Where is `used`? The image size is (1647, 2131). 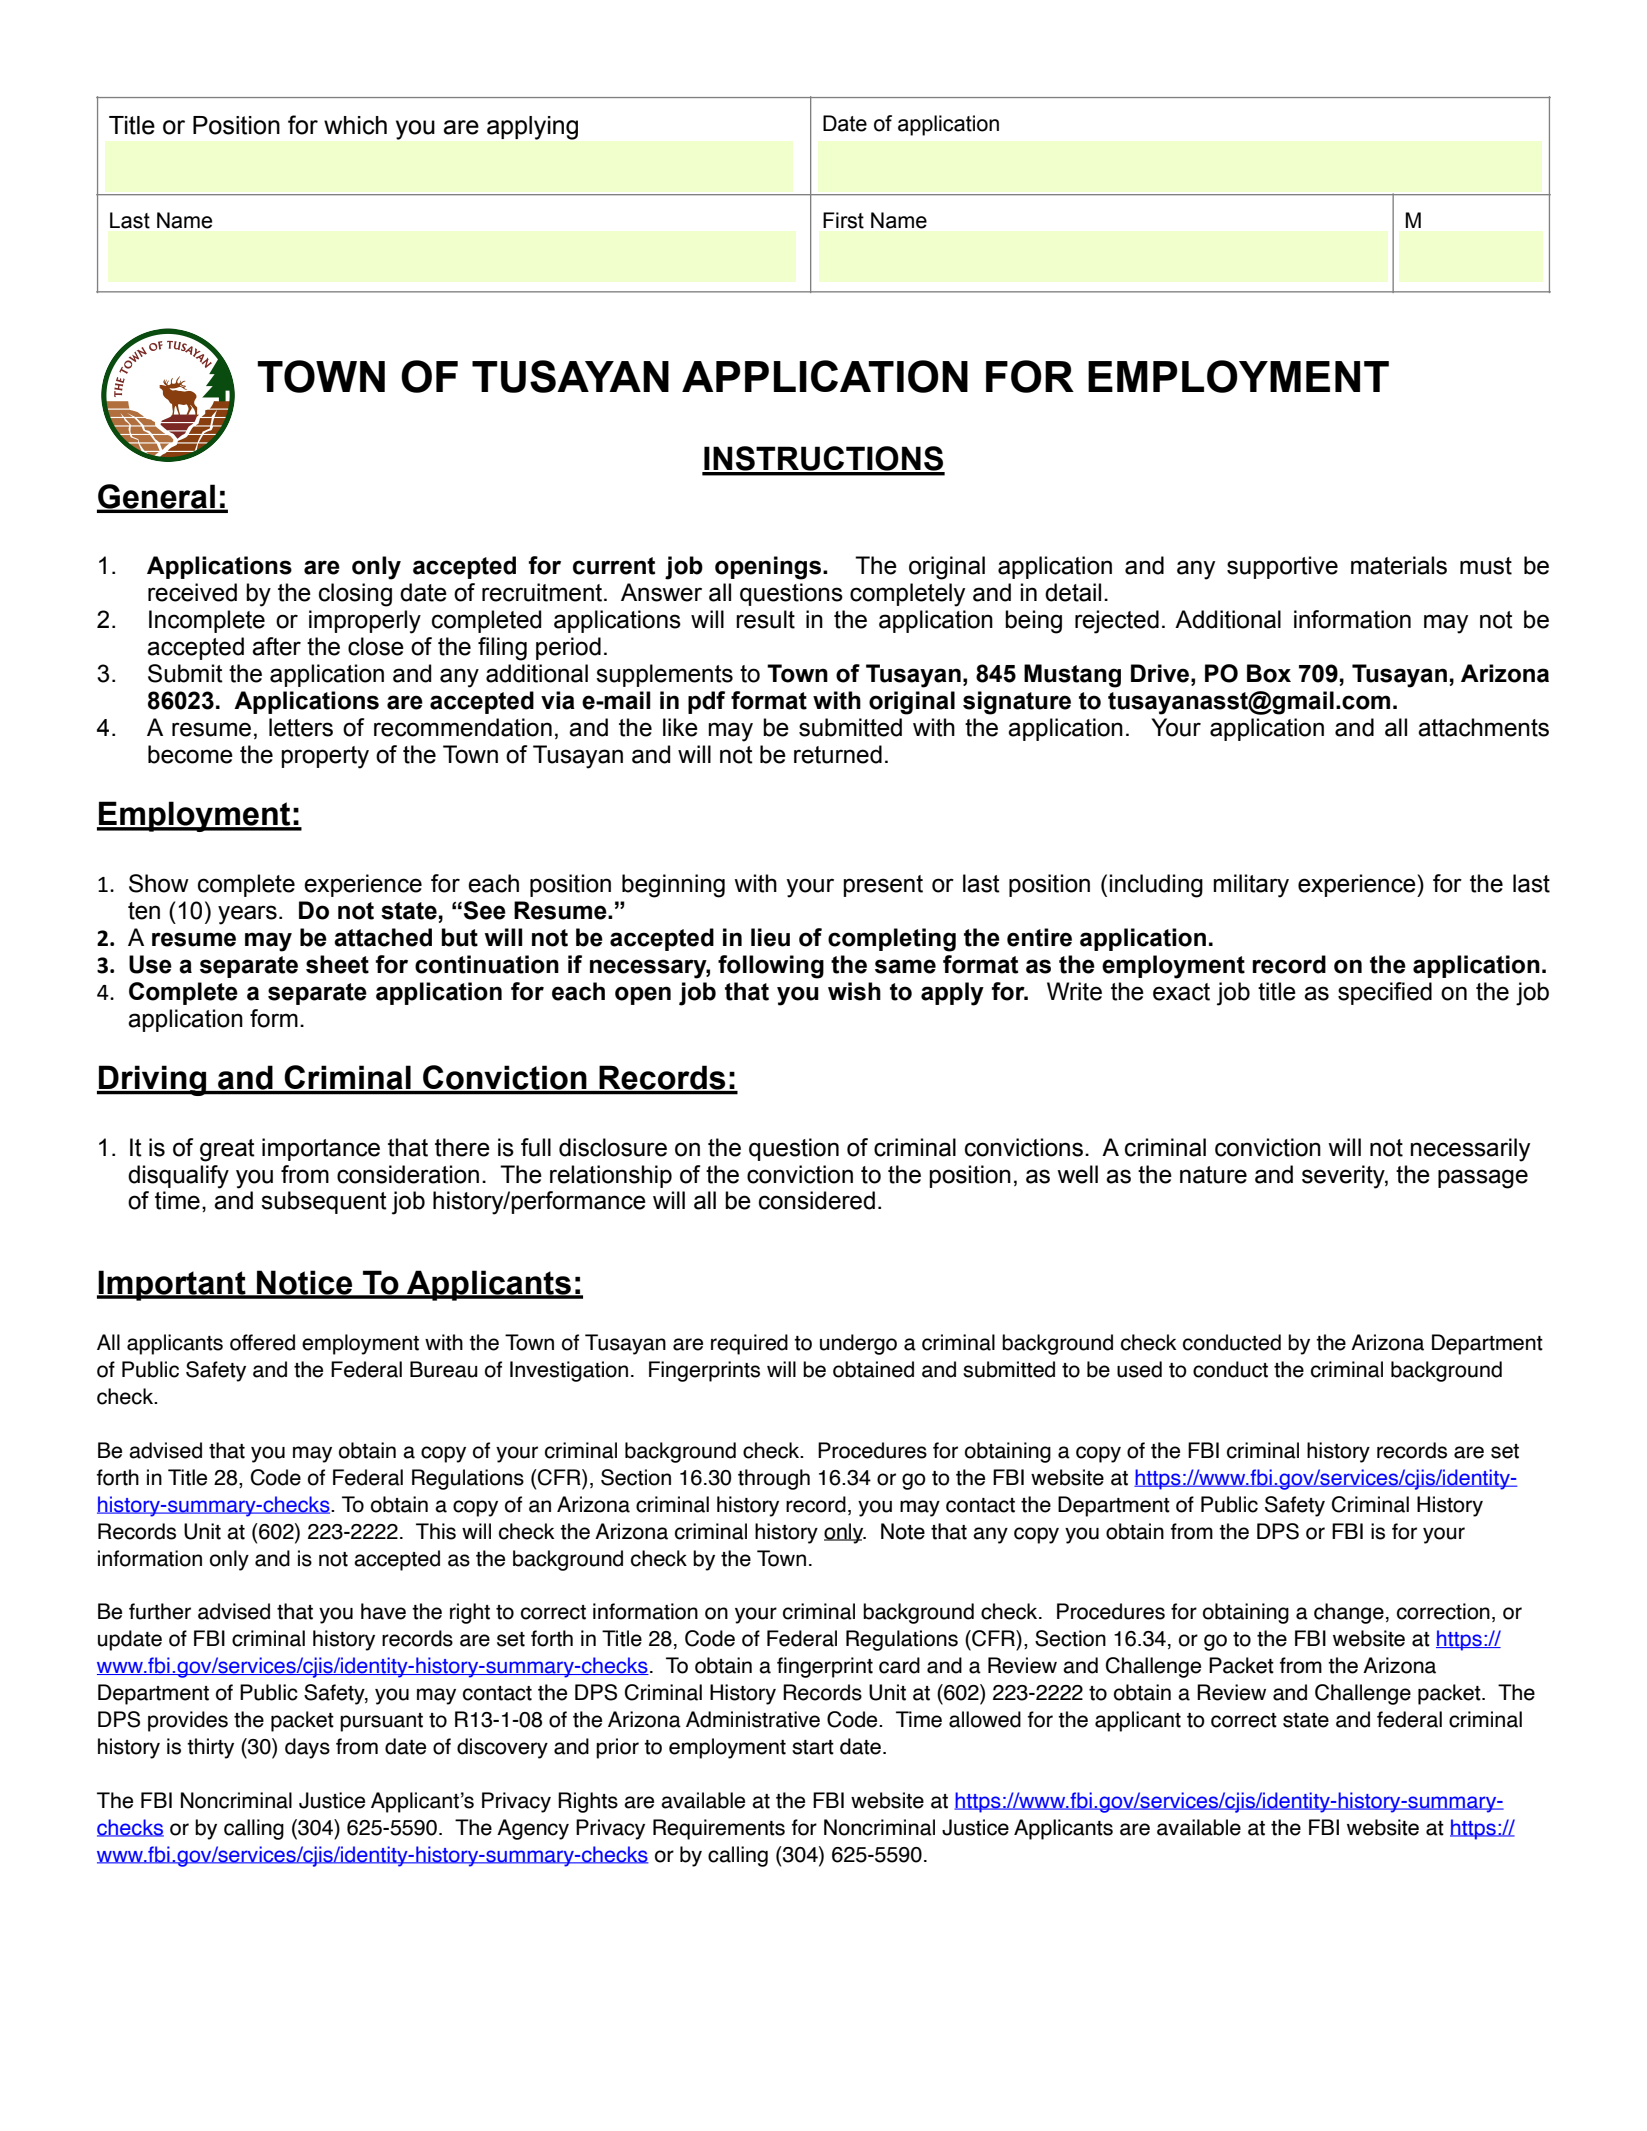
used is located at coordinates (1139, 1369).
